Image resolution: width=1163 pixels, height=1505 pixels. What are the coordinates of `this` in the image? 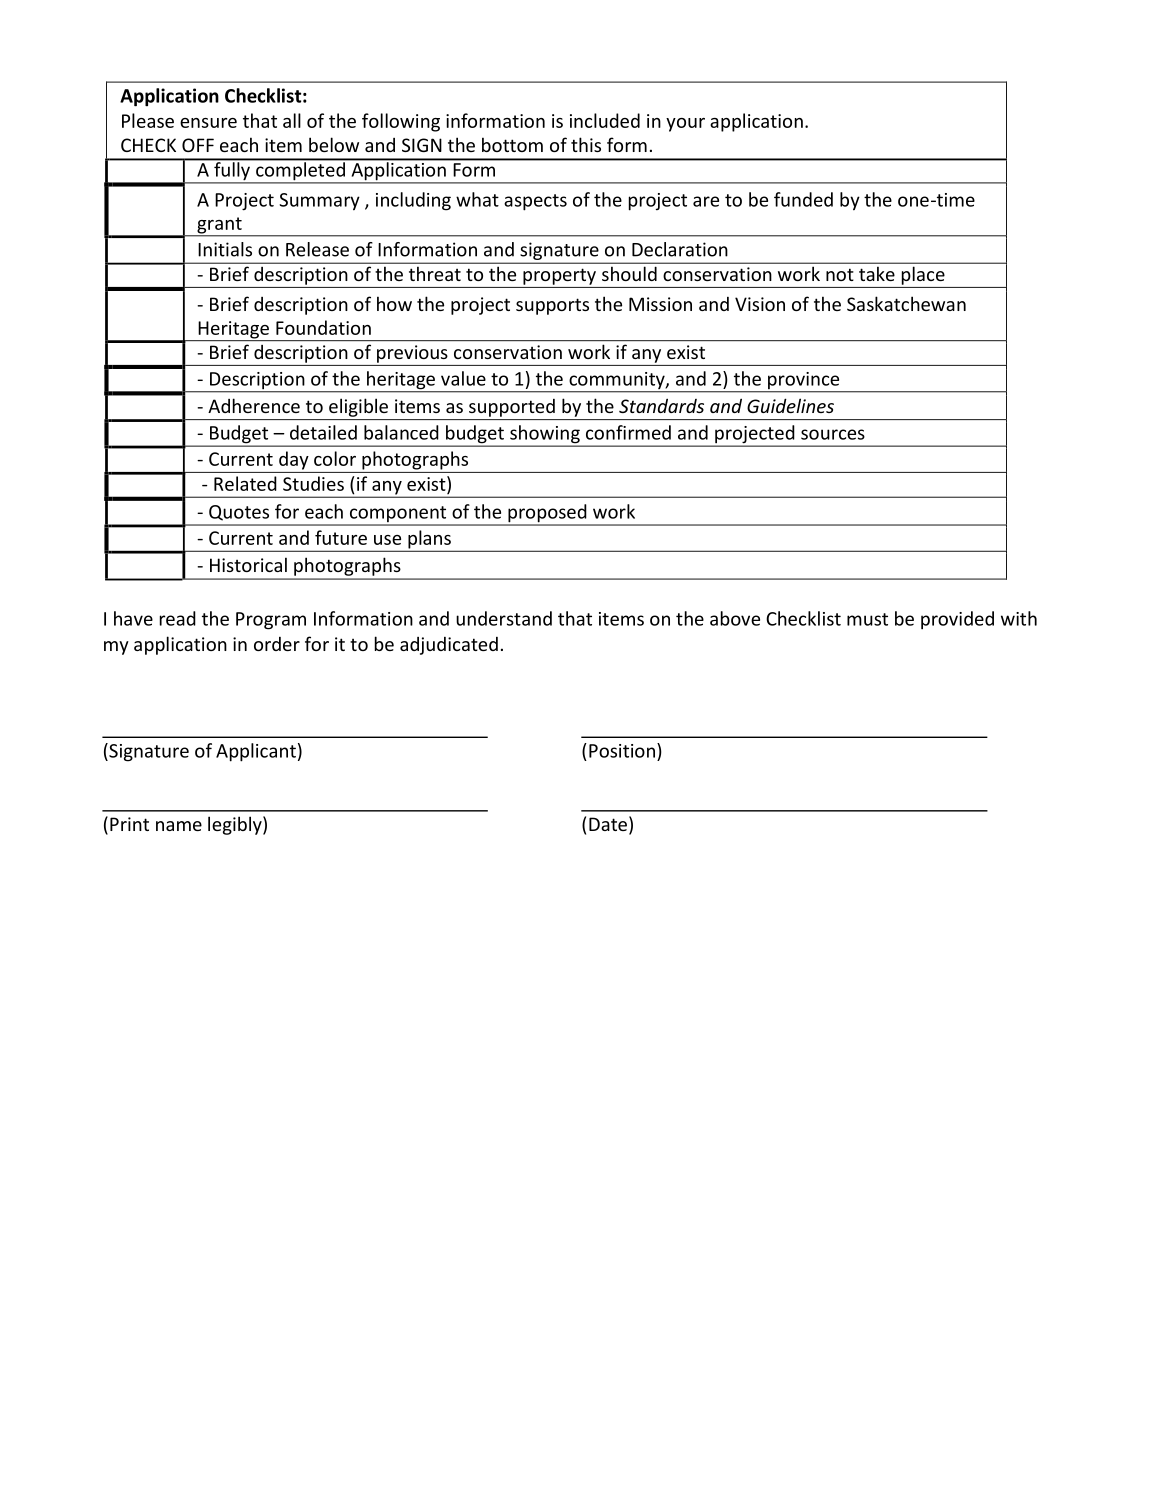 It's located at (586, 144).
